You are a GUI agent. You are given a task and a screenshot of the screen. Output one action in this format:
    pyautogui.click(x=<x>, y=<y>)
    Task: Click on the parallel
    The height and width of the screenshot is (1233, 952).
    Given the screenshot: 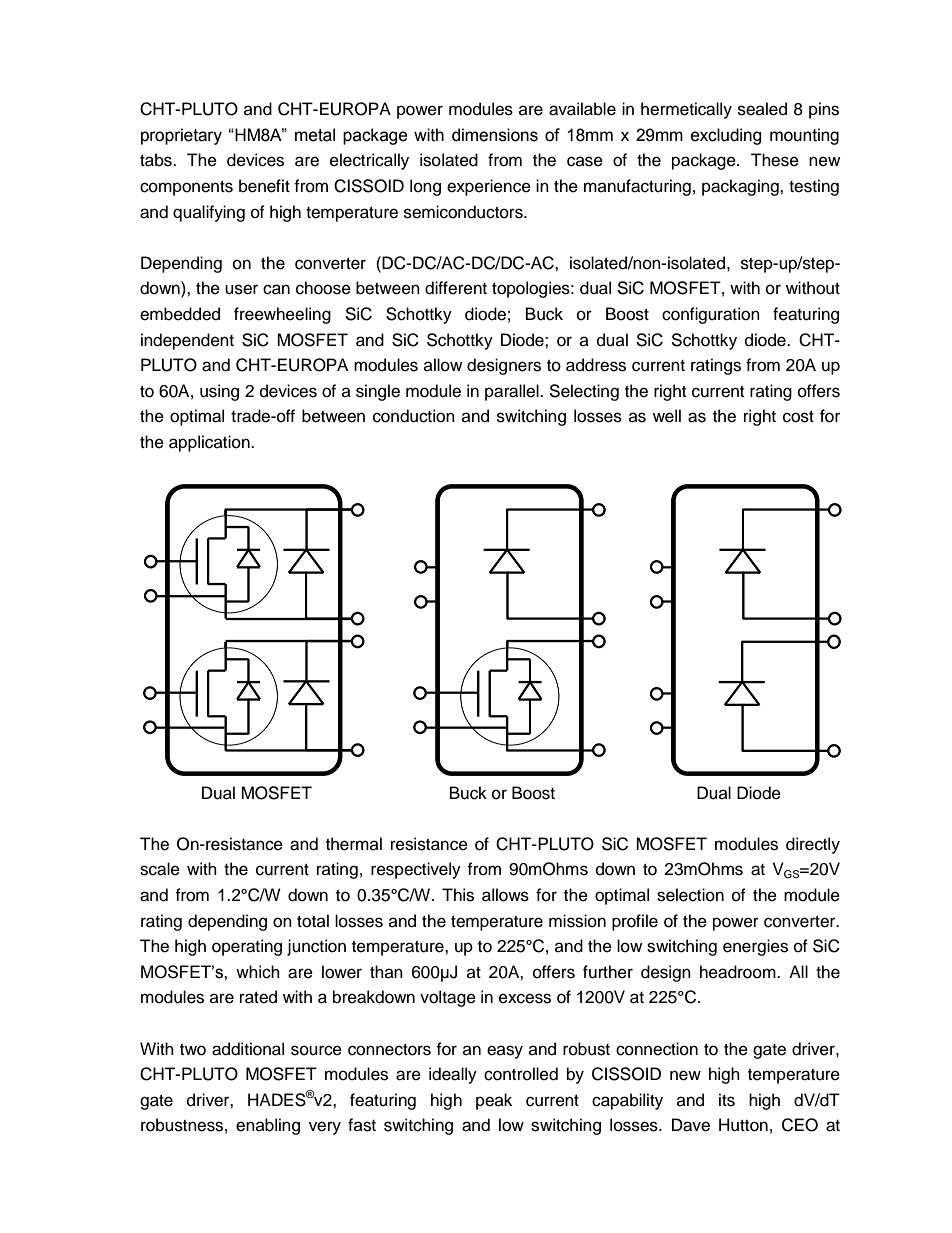 What is the action you would take?
    pyautogui.click(x=513, y=392)
